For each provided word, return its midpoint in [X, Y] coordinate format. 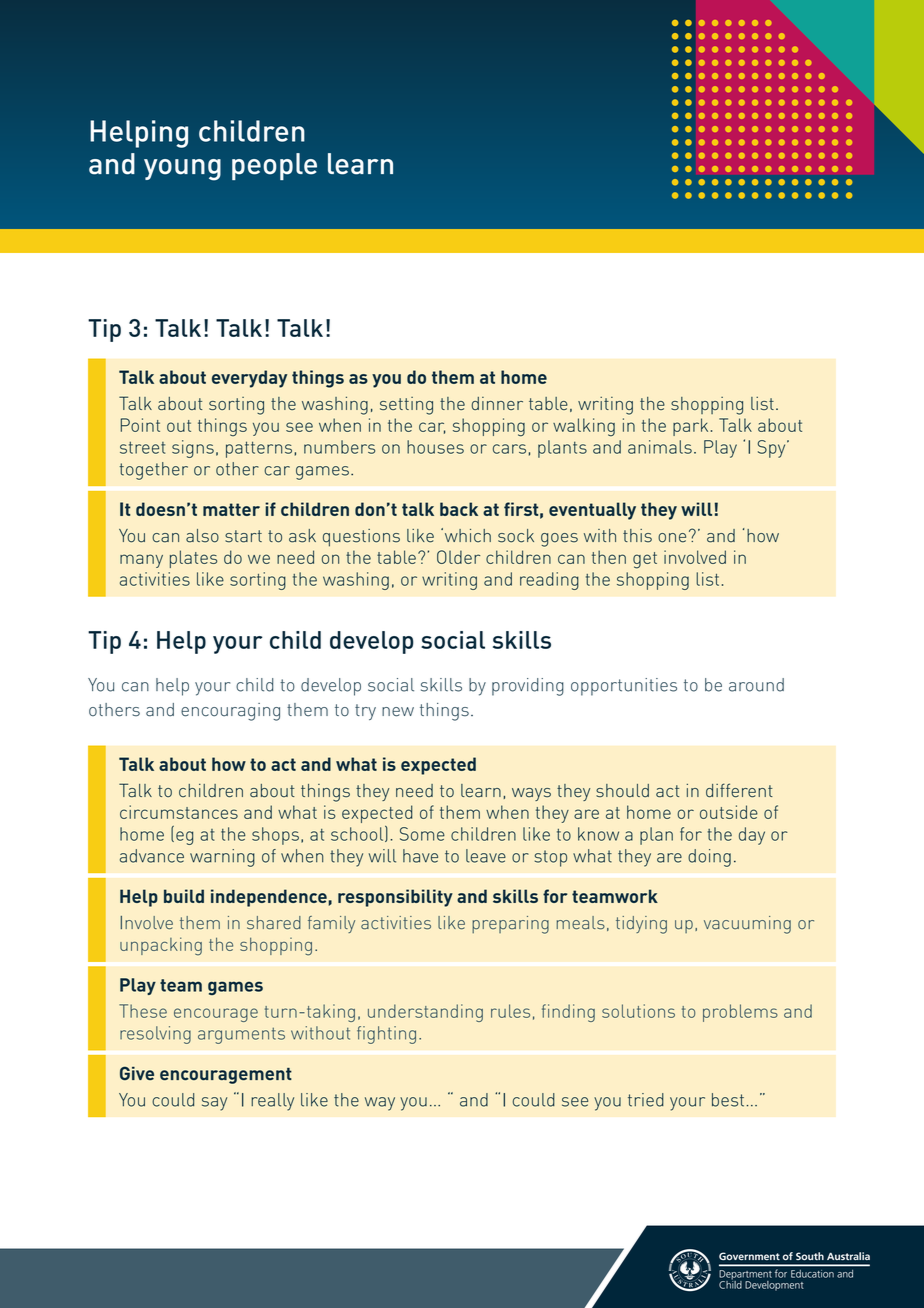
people [274, 166]
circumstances [179, 812]
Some [422, 834]
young [182, 170]
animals [660, 447]
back [459, 509]
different [739, 790]
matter [231, 509]
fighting [386, 1035]
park [690, 427]
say [214, 1104]
